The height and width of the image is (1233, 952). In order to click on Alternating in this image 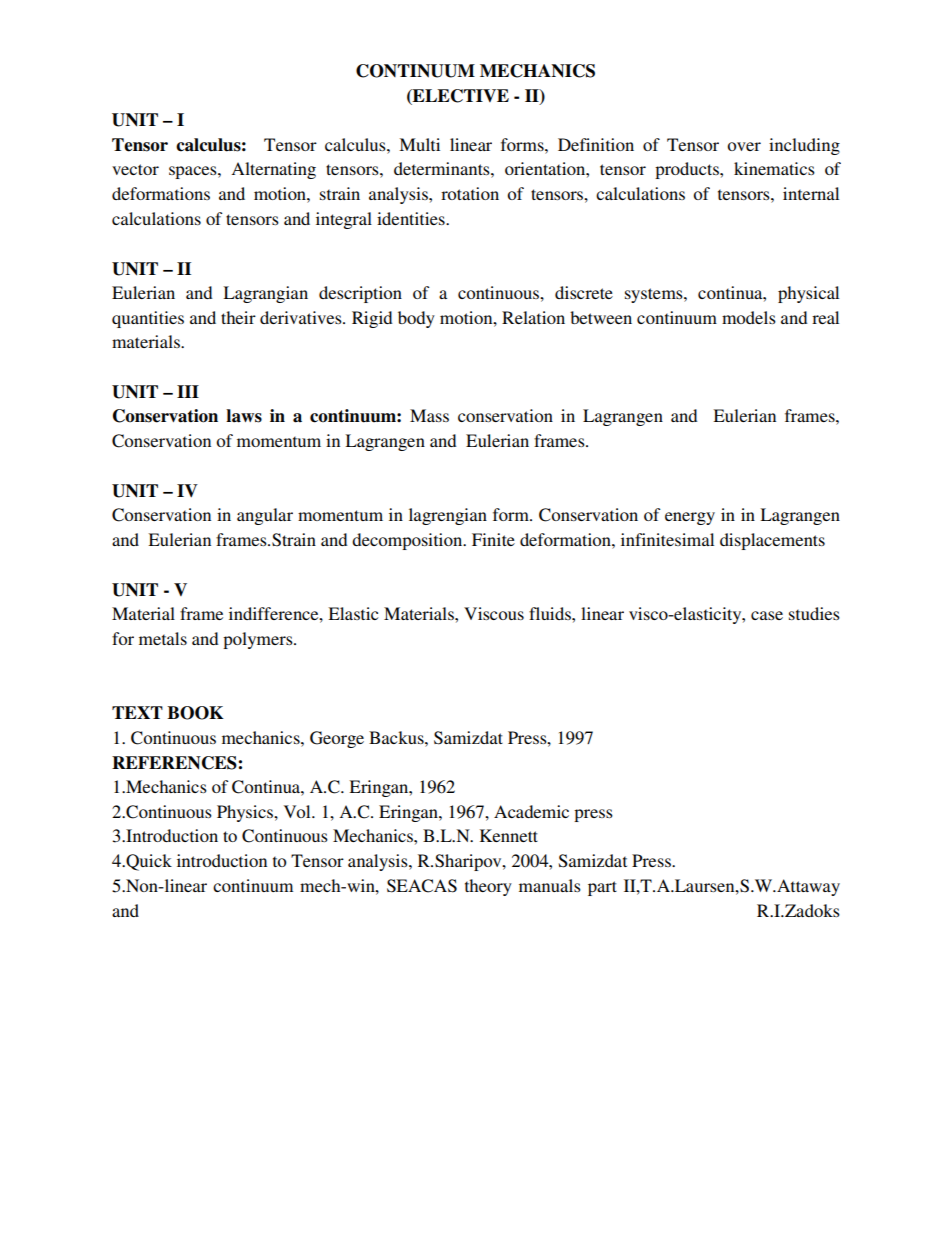, I will do `click(273, 170)`.
